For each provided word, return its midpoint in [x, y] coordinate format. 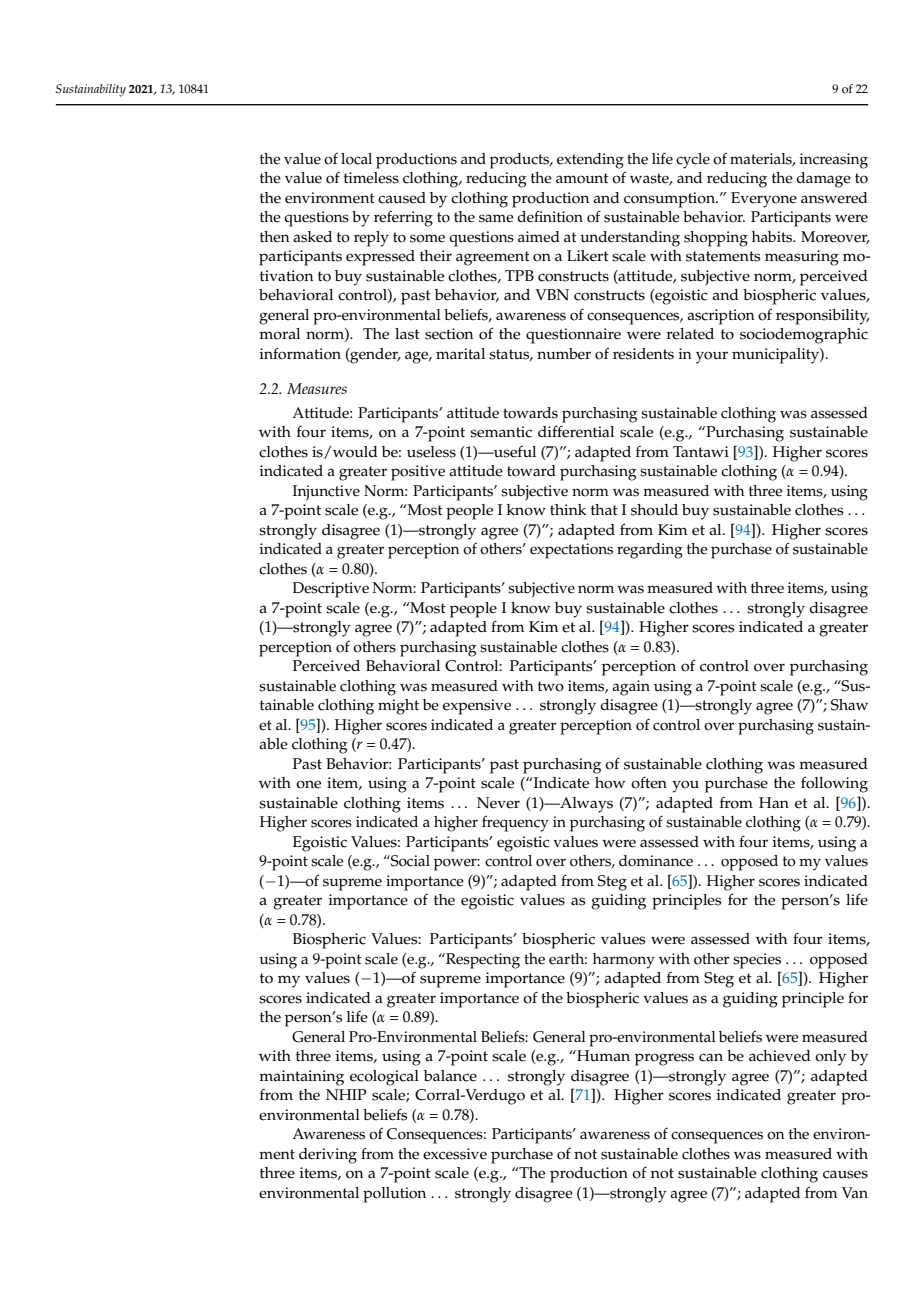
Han [774, 802]
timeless [371, 178]
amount [582, 178]
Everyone [764, 200]
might [398, 707]
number [564, 354]
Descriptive [331, 590]
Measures [317, 388]
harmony [624, 961]
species [757, 961]
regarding [650, 551]
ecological [384, 1078]
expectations [571, 551]
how [610, 783]
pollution [394, 1195]
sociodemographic [804, 336]
